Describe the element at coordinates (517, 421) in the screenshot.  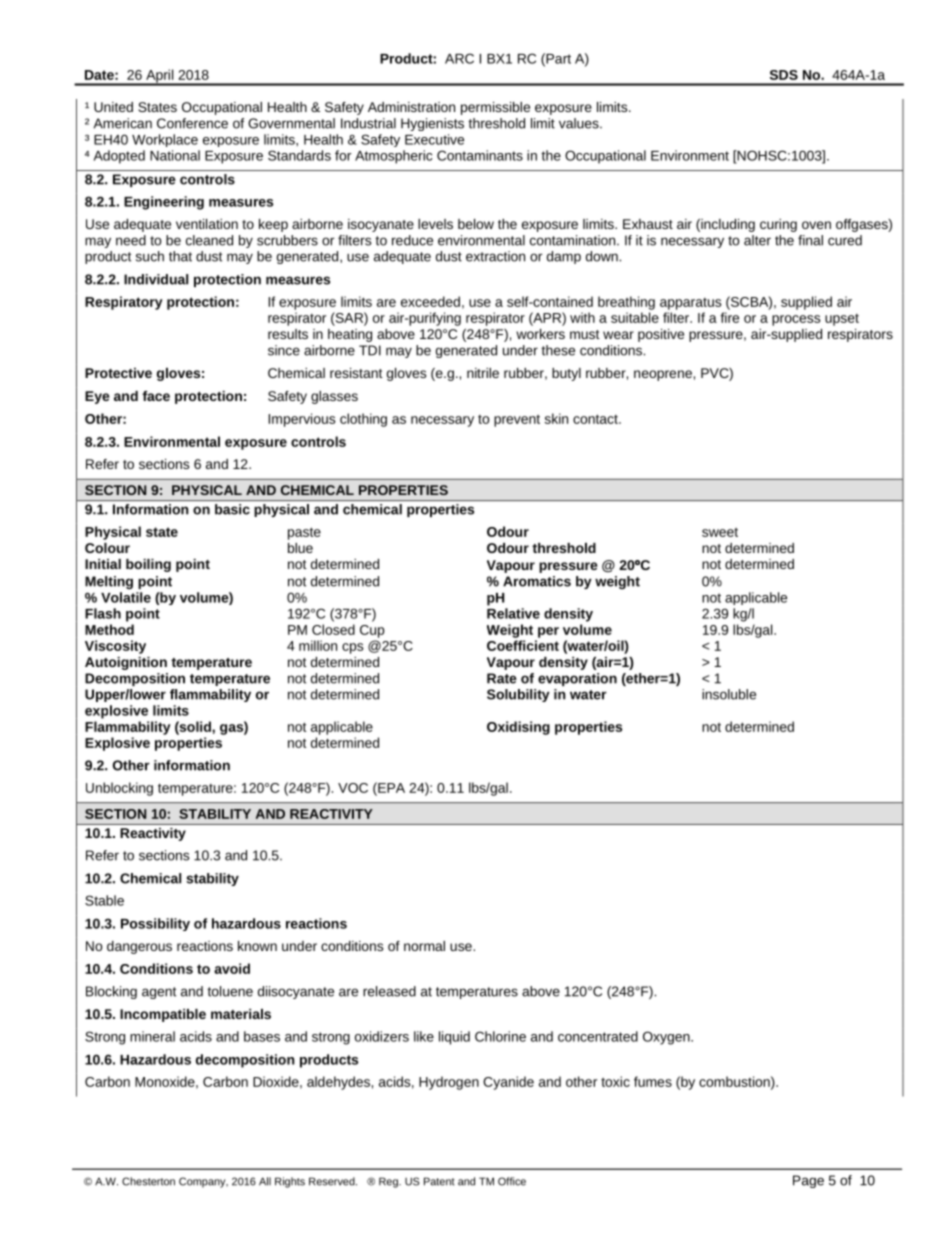
I see `prevent` at that location.
